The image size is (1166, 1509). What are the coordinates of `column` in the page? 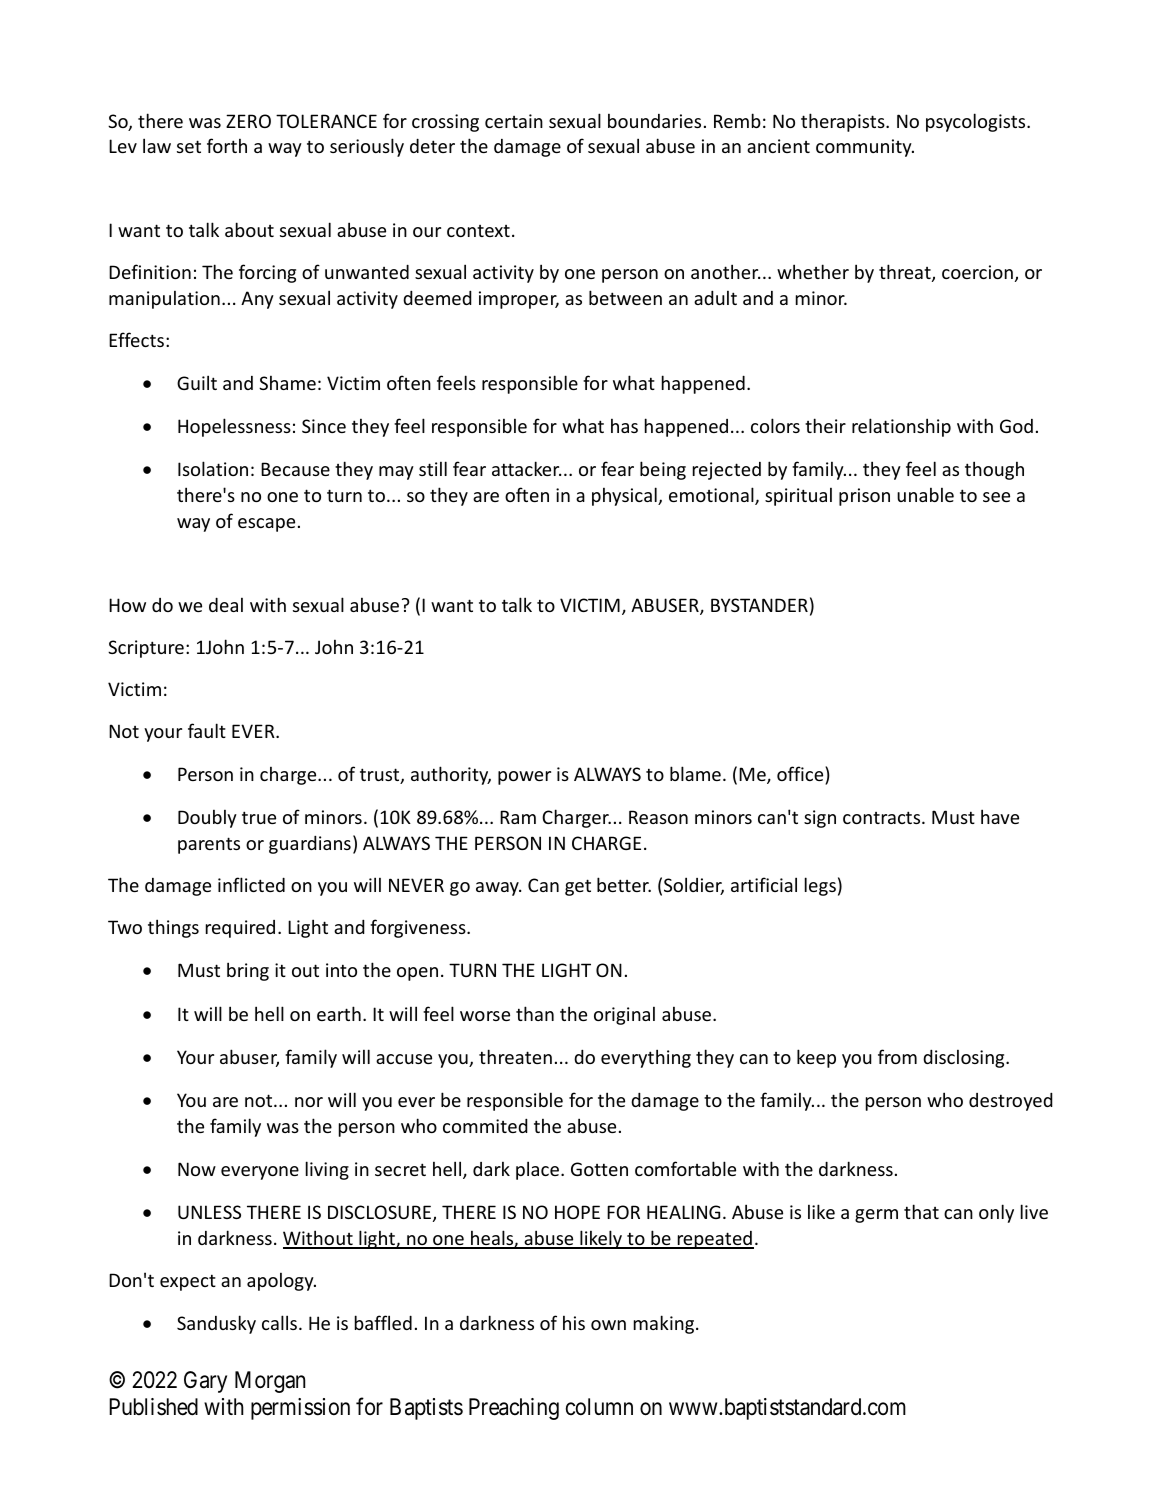 It's located at (599, 1406).
